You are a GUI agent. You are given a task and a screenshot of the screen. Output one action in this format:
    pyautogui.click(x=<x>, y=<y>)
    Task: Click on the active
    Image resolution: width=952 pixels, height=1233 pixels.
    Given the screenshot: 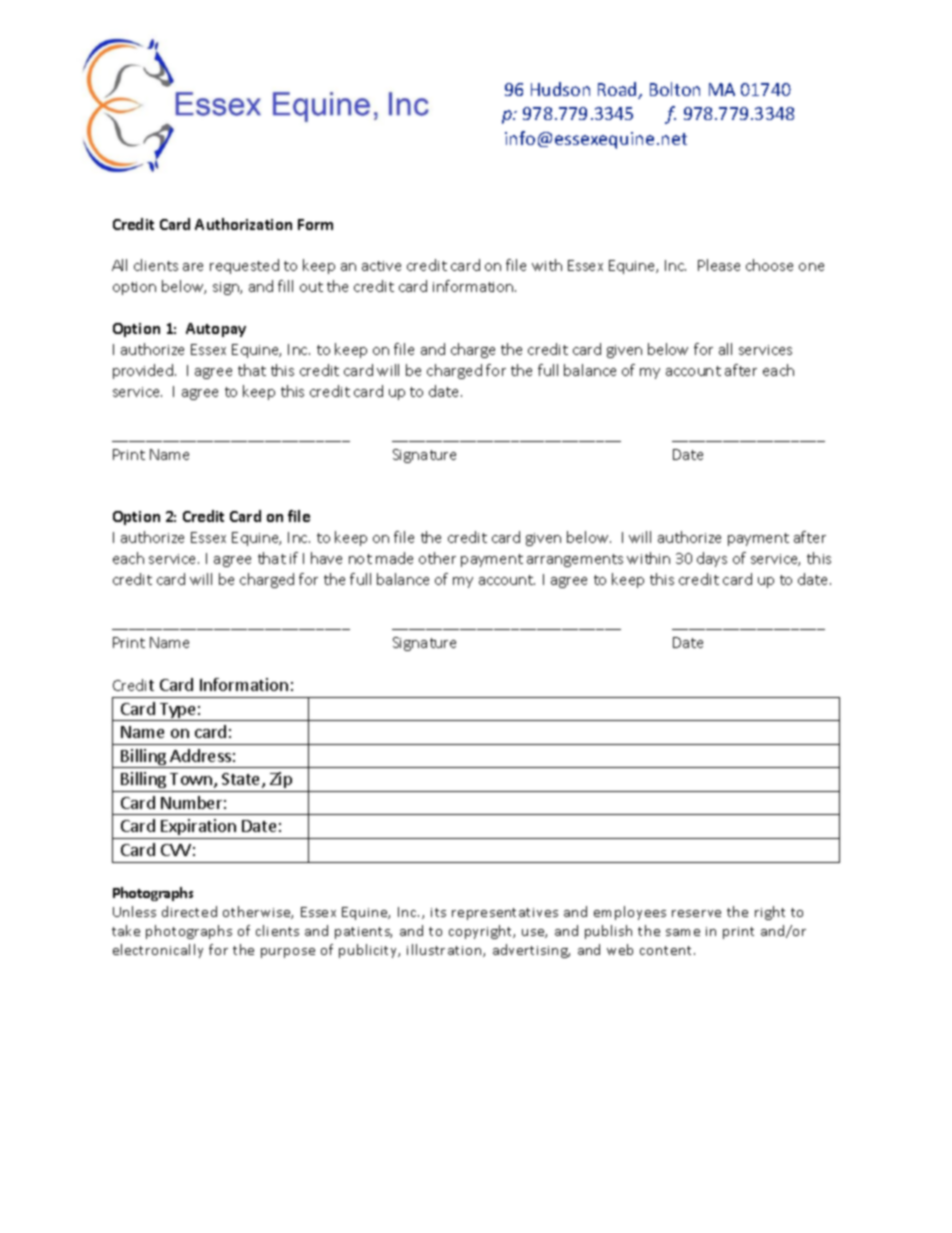 What is the action you would take?
    pyautogui.click(x=381, y=266)
